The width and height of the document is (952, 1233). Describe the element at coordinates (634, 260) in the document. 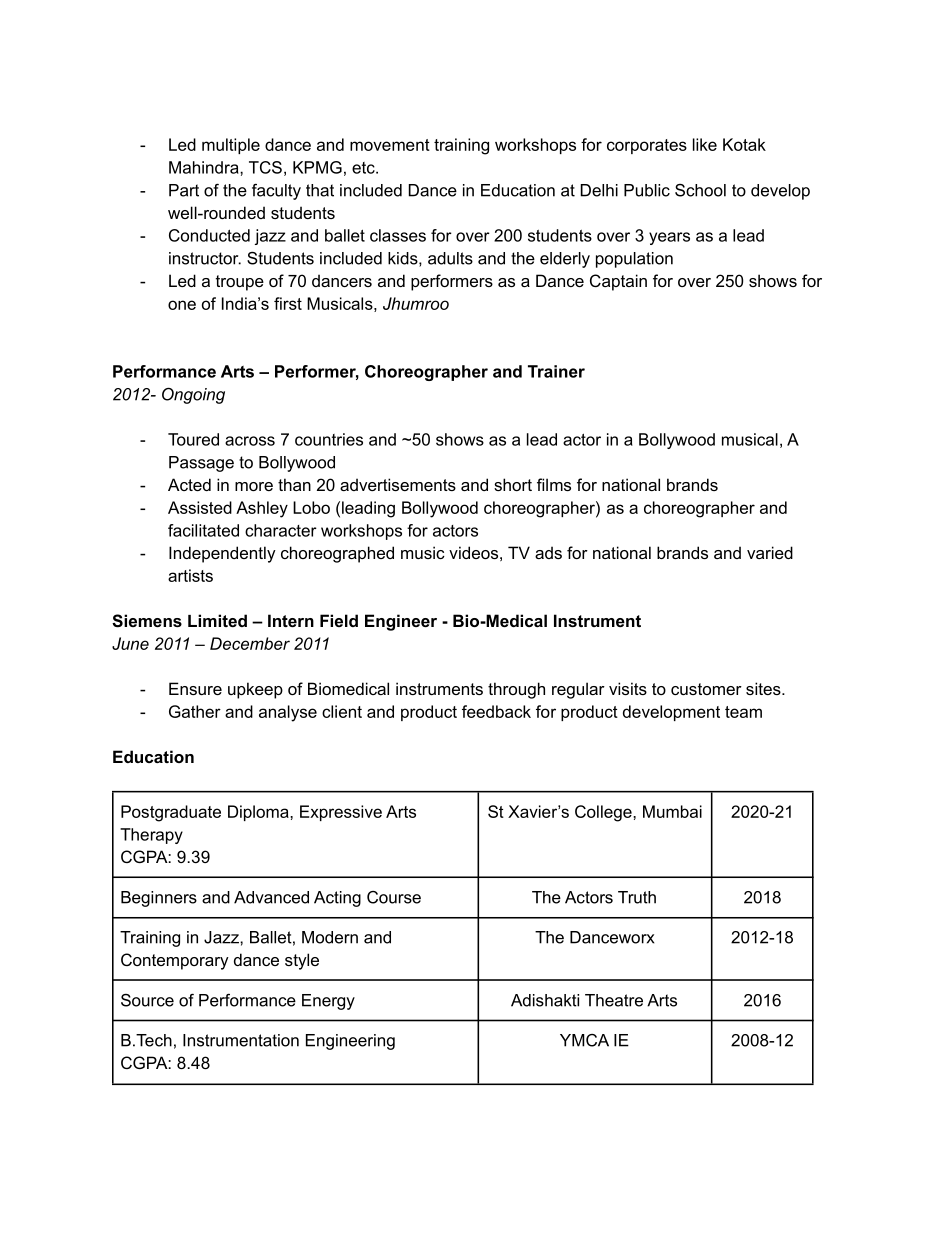

I see `population` at that location.
